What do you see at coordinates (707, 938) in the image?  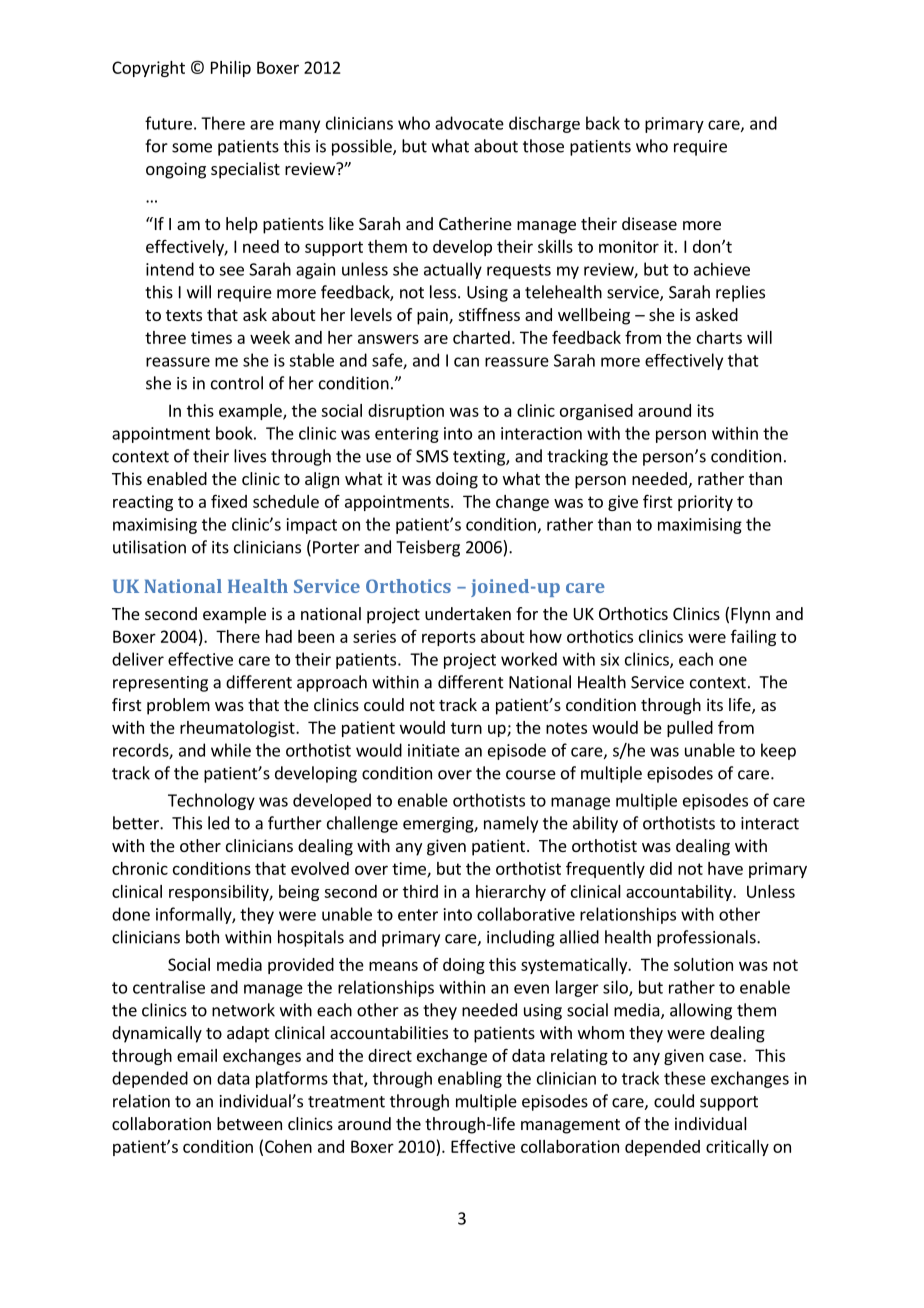 I see `professionals` at bounding box center [707, 938].
